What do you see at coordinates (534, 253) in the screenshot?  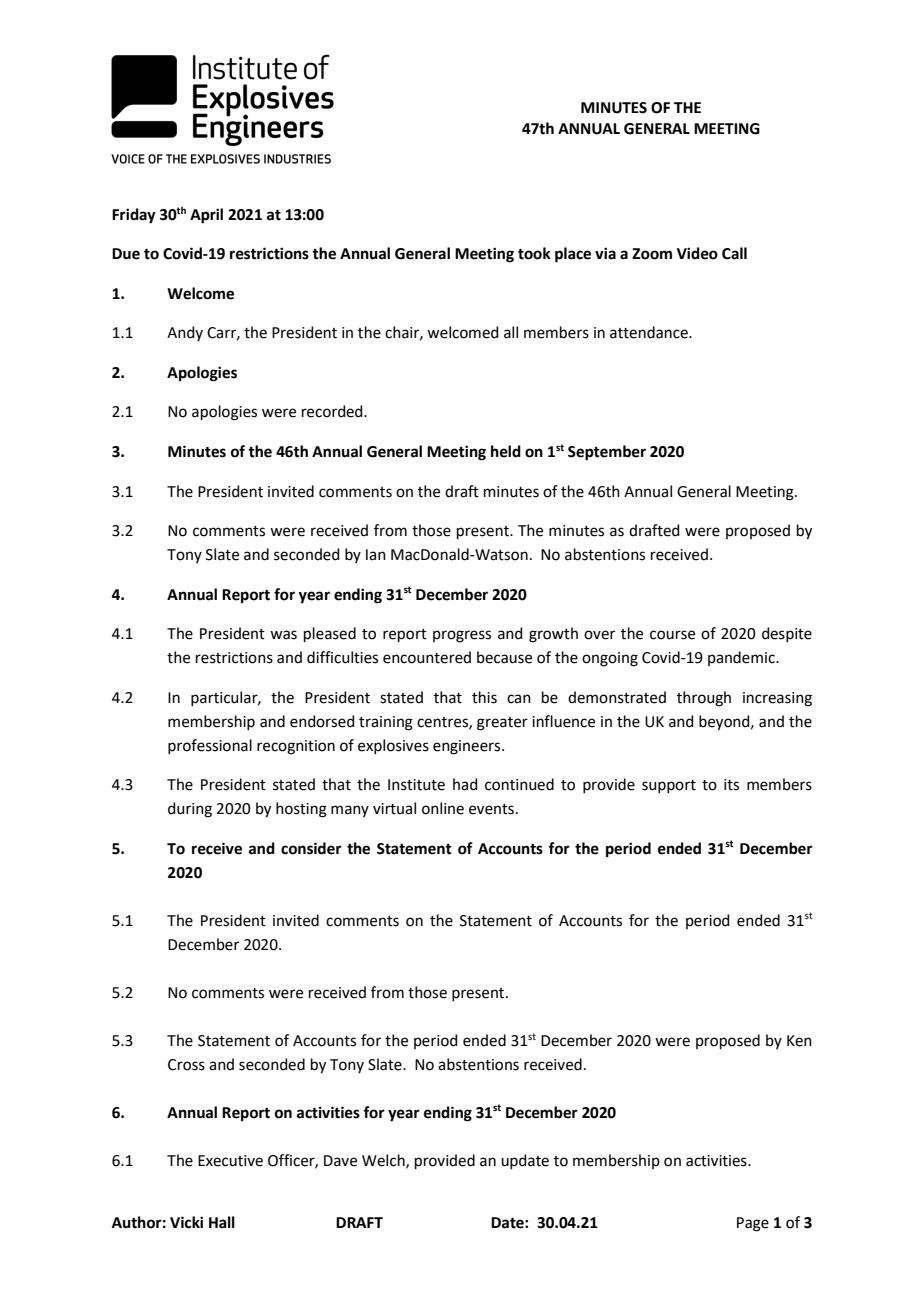 I see `took` at bounding box center [534, 253].
